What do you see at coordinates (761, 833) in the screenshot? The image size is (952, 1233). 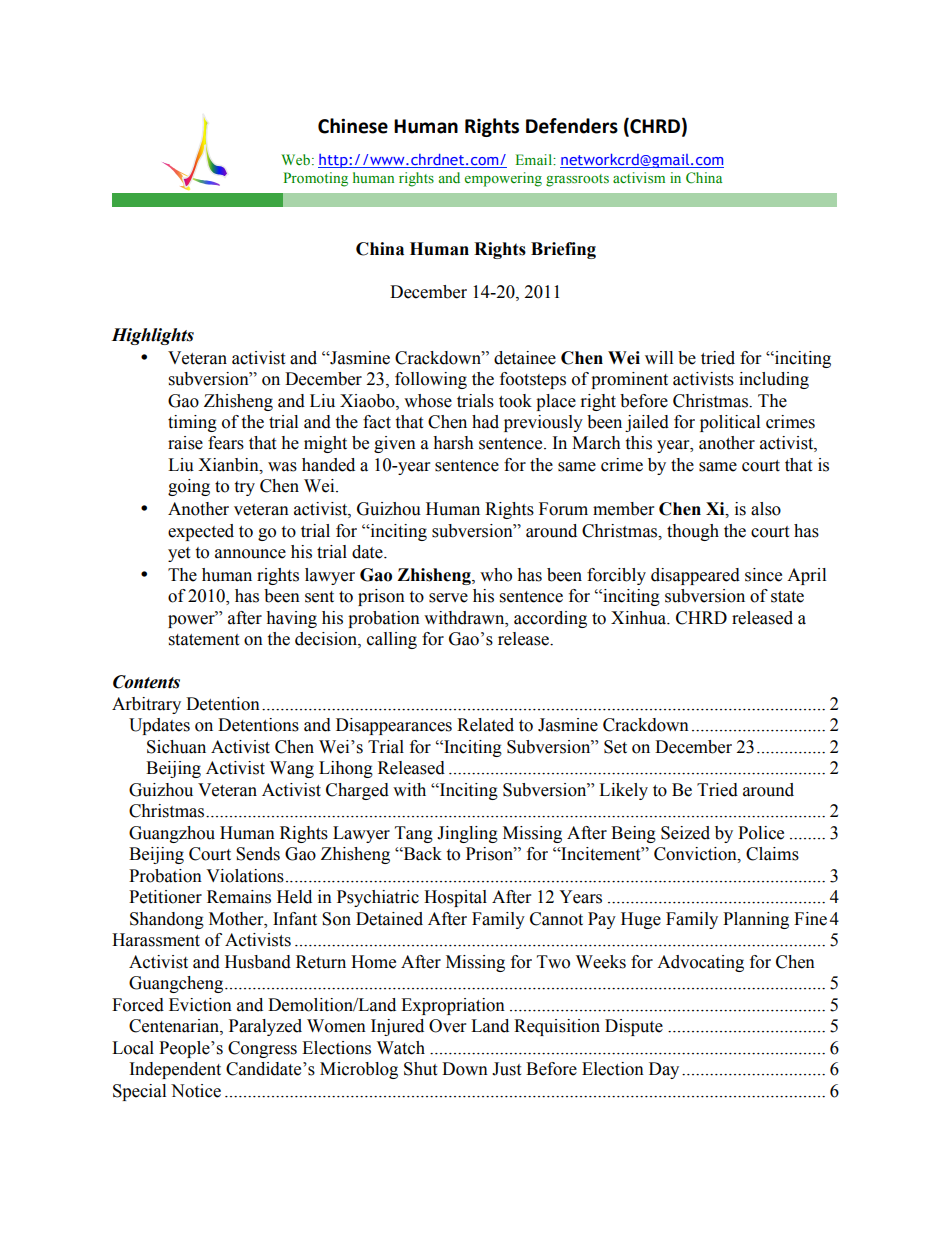 I see `Police` at bounding box center [761, 833].
